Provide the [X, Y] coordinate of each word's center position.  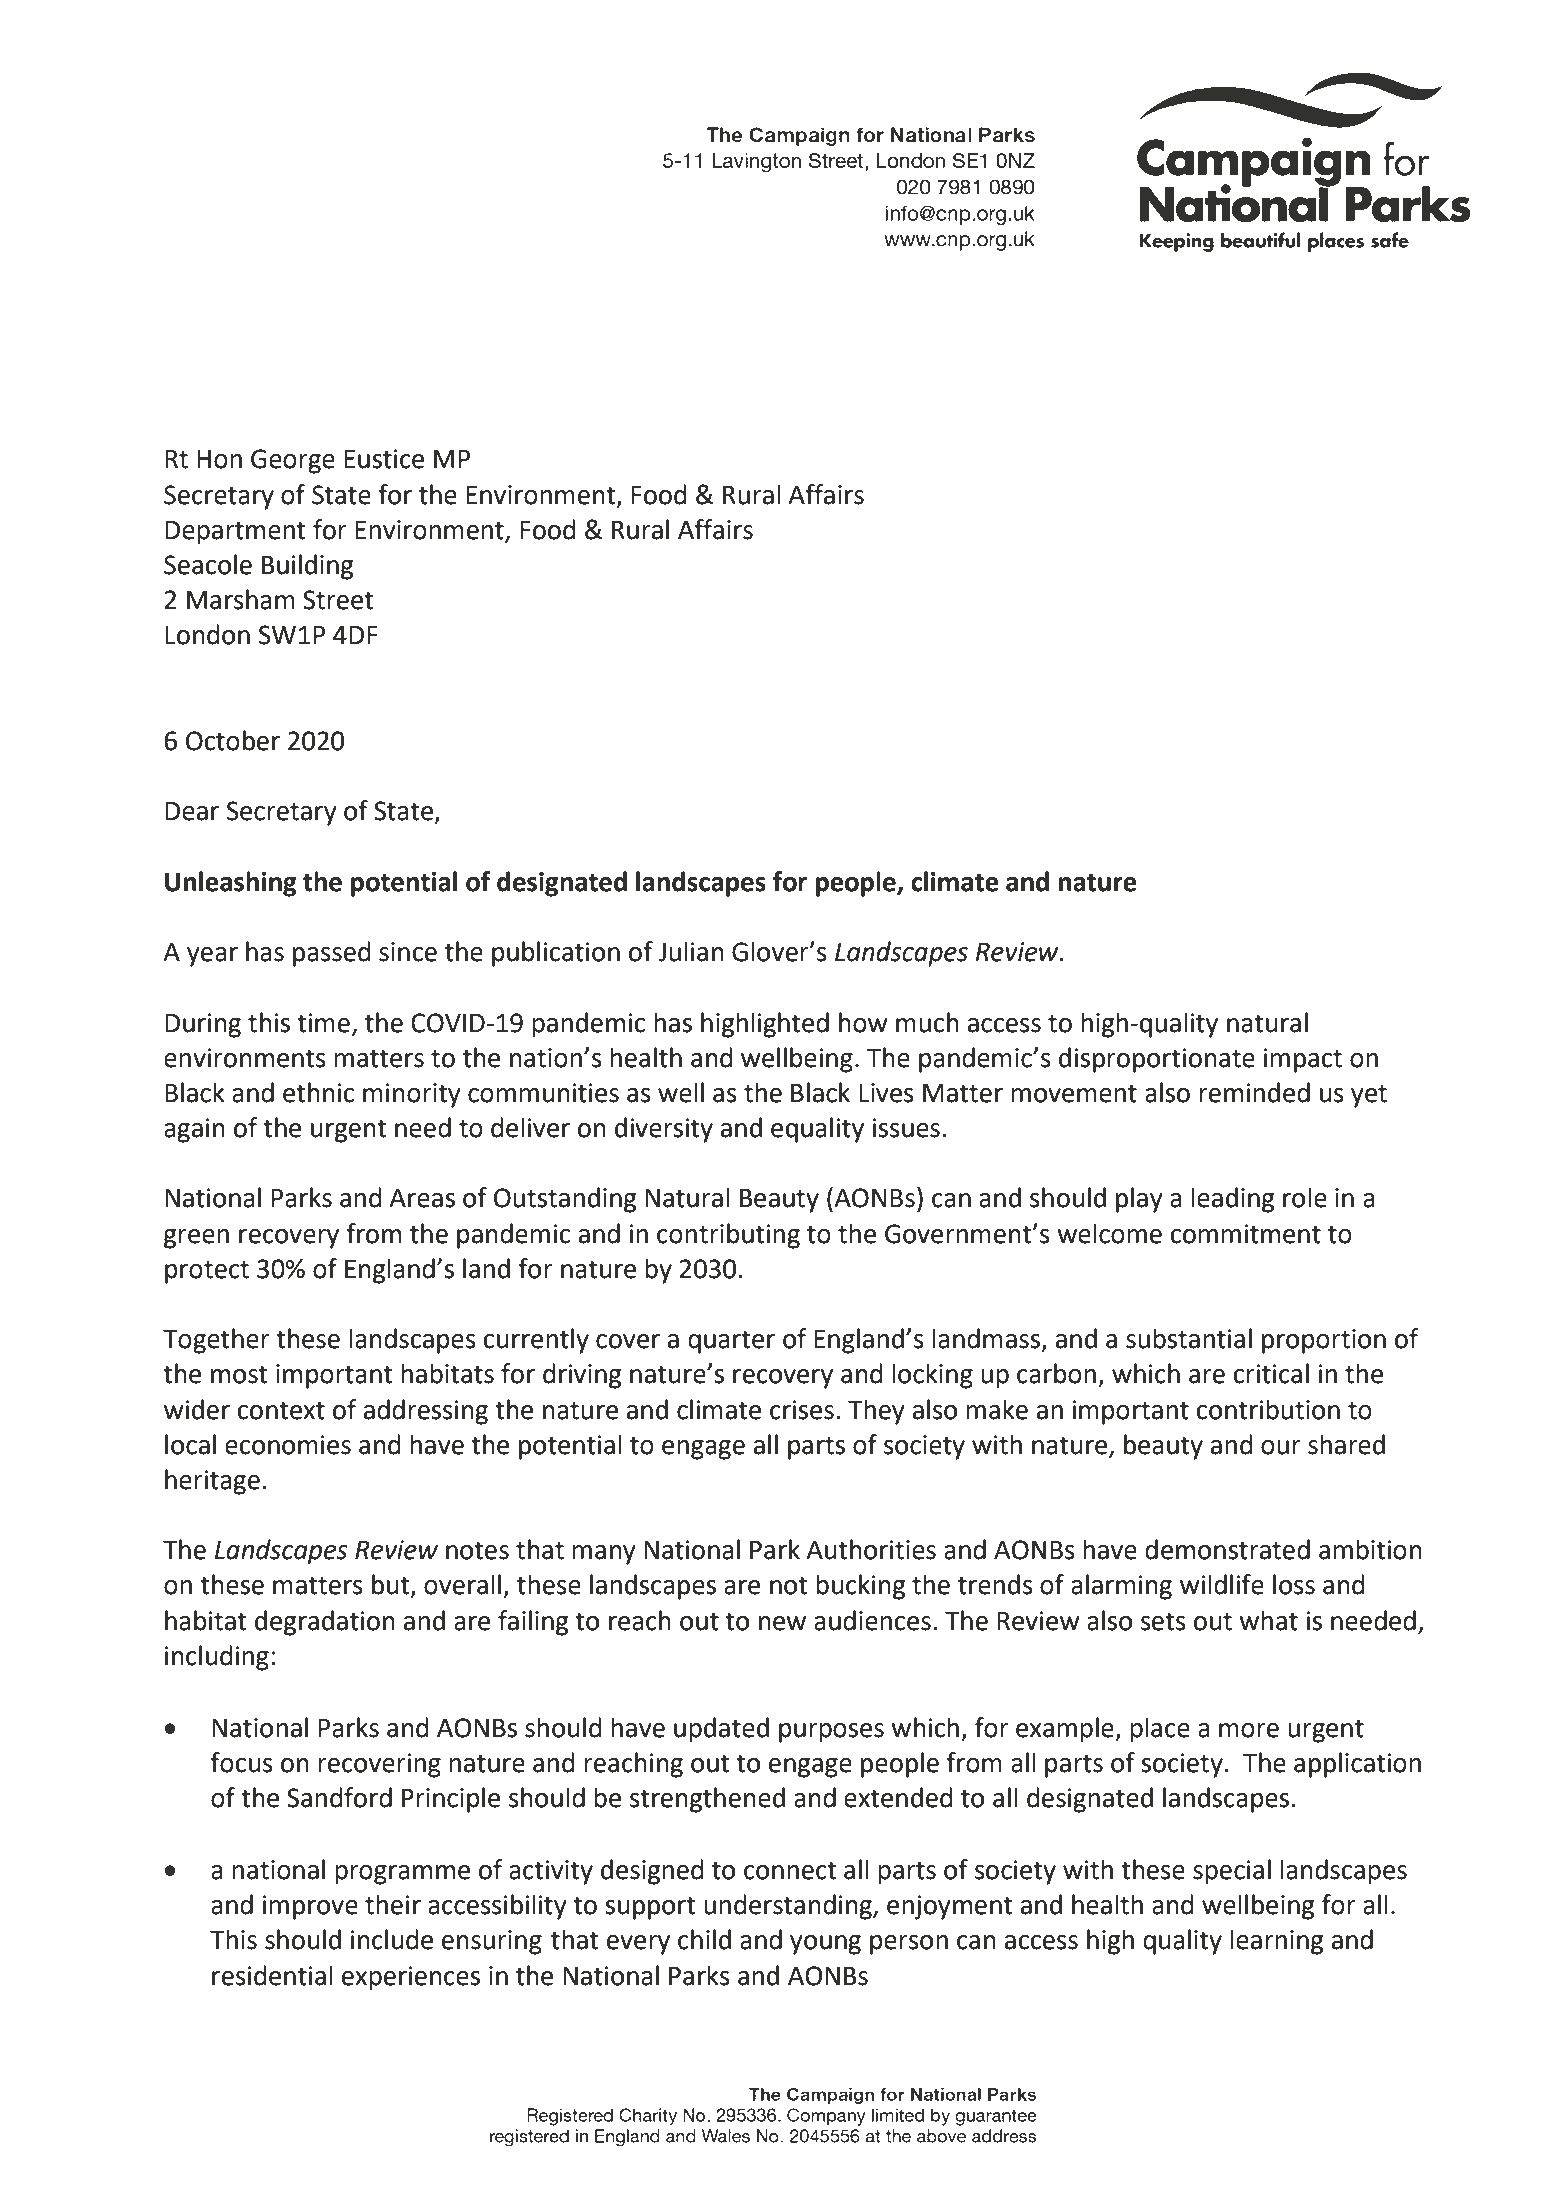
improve [310, 1907]
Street [338, 600]
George [293, 461]
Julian [691, 951]
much [927, 1022]
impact [1303, 1060]
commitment [1246, 1234]
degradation [325, 1623]
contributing [728, 1236]
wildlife [1222, 1584]
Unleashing [231, 884]
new [782, 1623]
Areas [422, 1198]
